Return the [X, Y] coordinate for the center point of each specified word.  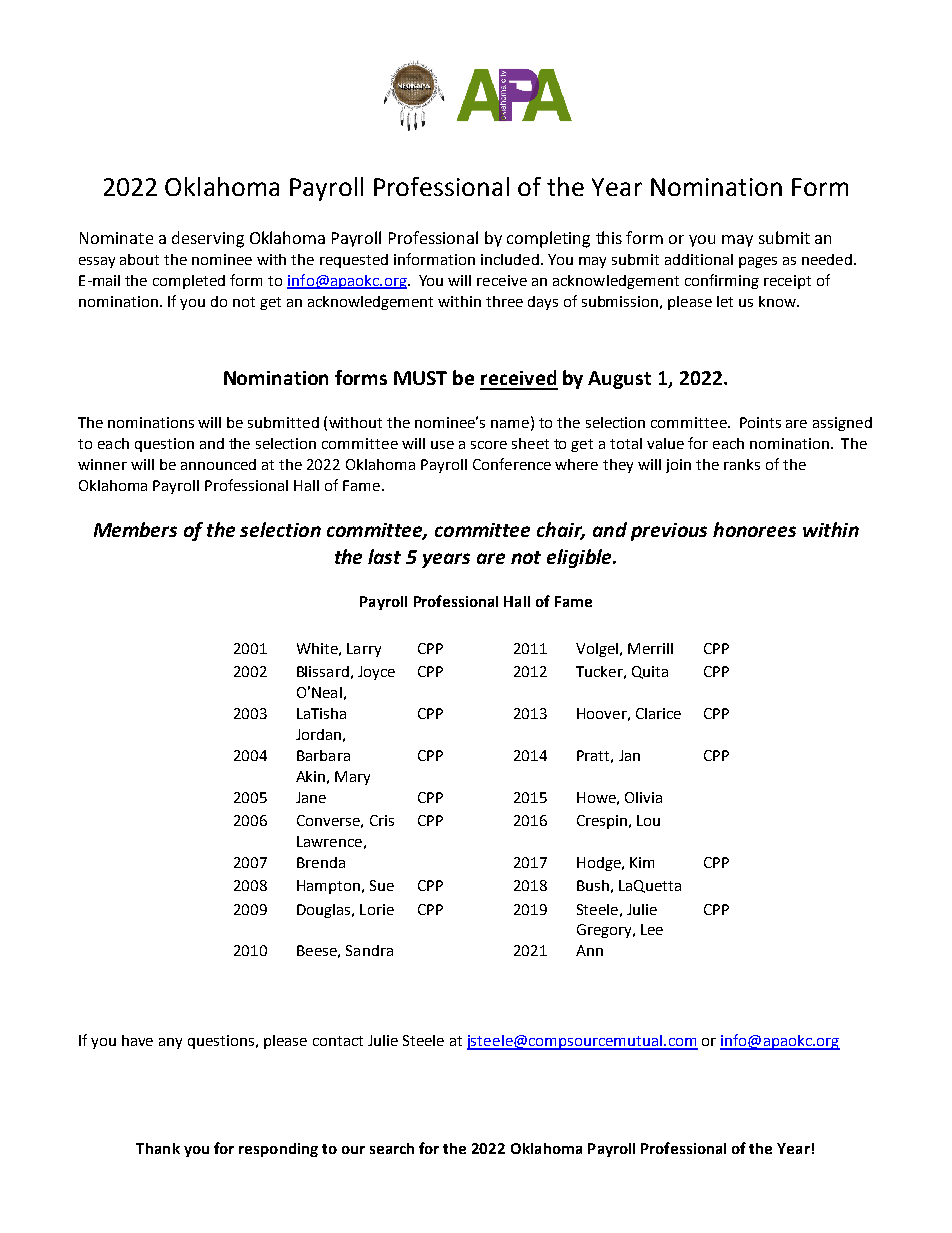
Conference [512, 464]
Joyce [376, 673]
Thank [158, 1148]
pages [758, 262]
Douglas [325, 911]
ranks [742, 464]
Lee [652, 929]
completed [189, 282]
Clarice [658, 713]
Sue [382, 885]
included [510, 259]
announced [218, 464]
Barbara [323, 755]
